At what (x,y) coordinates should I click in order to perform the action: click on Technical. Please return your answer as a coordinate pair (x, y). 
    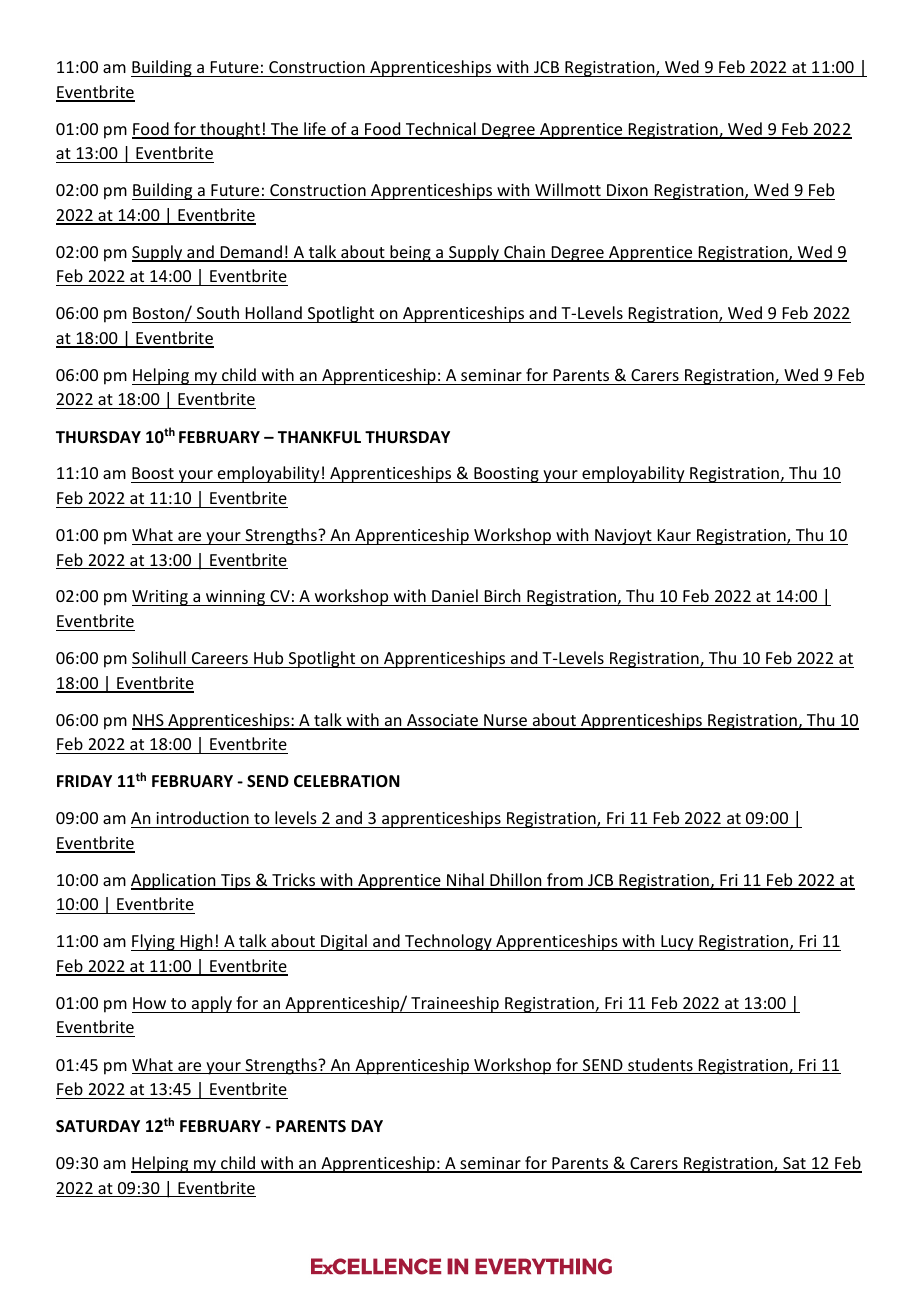
    Looking at the image, I should click on (440, 130).
